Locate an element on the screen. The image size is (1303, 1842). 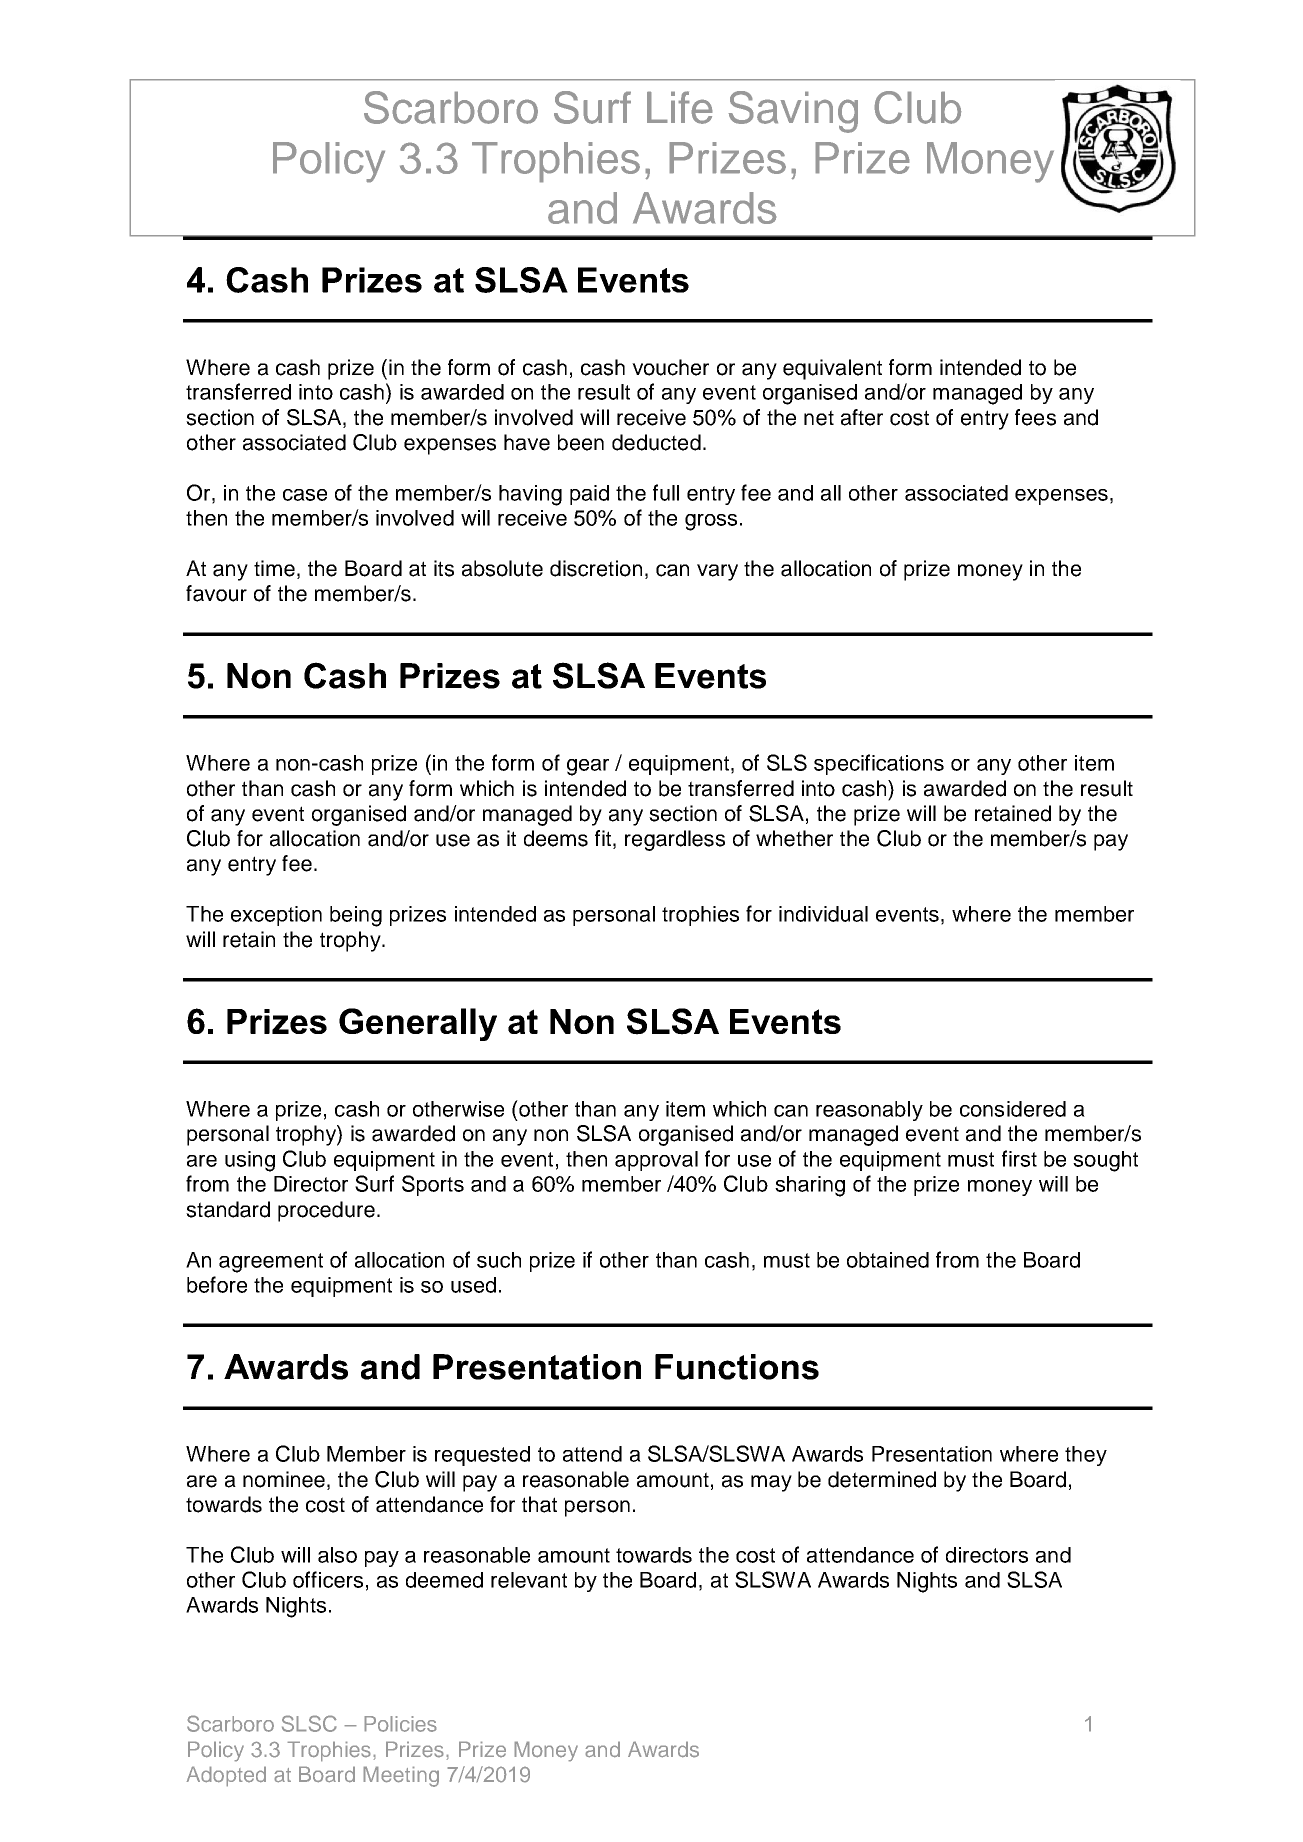
Policies is located at coordinates (400, 1724).
